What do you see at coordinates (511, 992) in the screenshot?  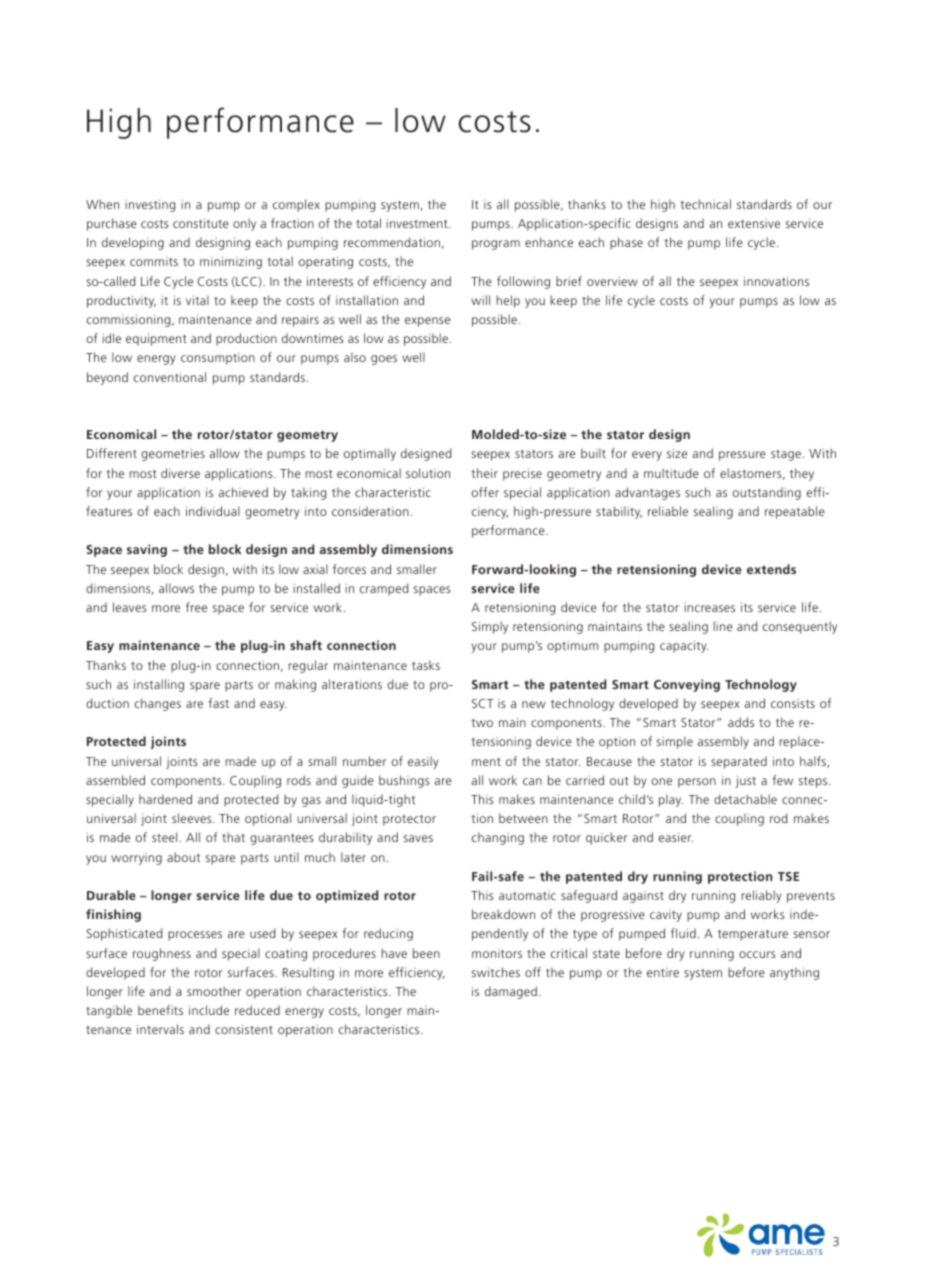 I see `damaged` at bounding box center [511, 992].
